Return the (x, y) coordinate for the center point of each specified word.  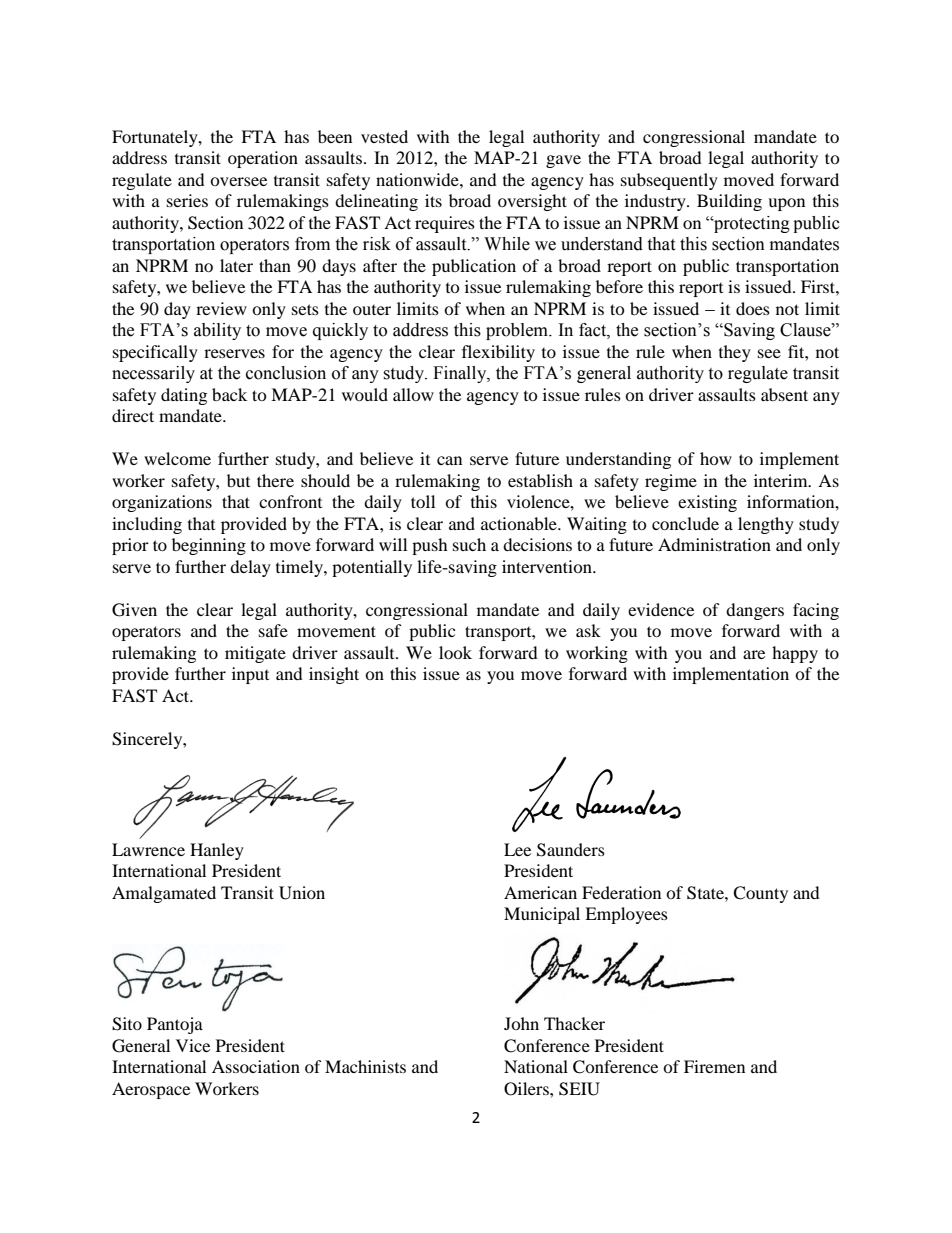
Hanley (217, 851)
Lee (517, 849)
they (735, 353)
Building (729, 202)
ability (217, 331)
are (754, 654)
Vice (193, 1045)
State (706, 893)
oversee (238, 181)
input (250, 675)
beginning (209, 546)
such (469, 544)
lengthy (766, 525)
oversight (532, 202)
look (455, 652)
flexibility (498, 353)
